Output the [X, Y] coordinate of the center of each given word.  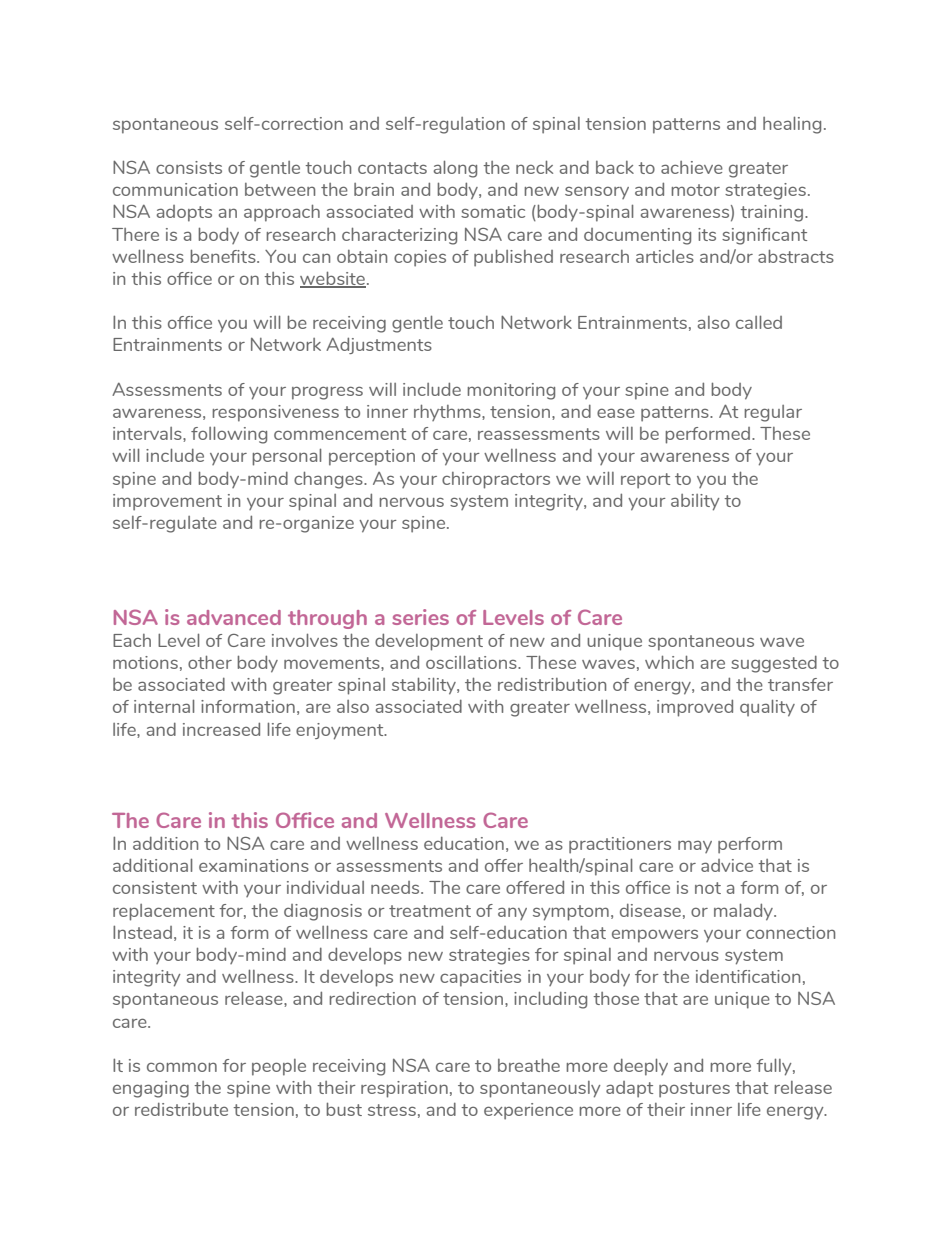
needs [396, 887]
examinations [254, 865]
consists [189, 167]
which [669, 662]
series [420, 617]
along [455, 169]
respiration [404, 1089]
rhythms [448, 412]
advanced [234, 617]
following [229, 435]
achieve [692, 167]
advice [727, 865]
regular [773, 413]
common [182, 1067]
